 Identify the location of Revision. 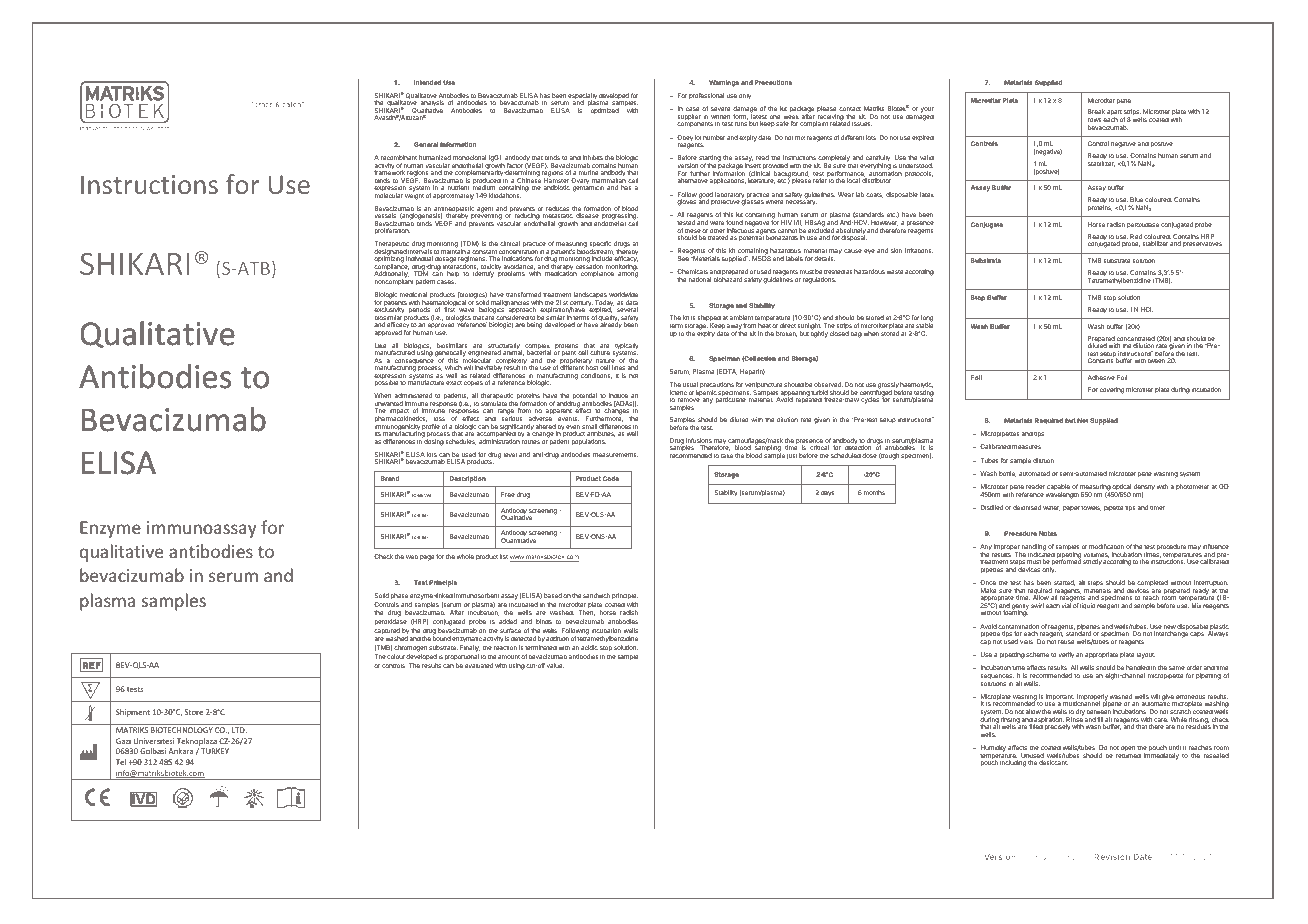
(1112, 856).
